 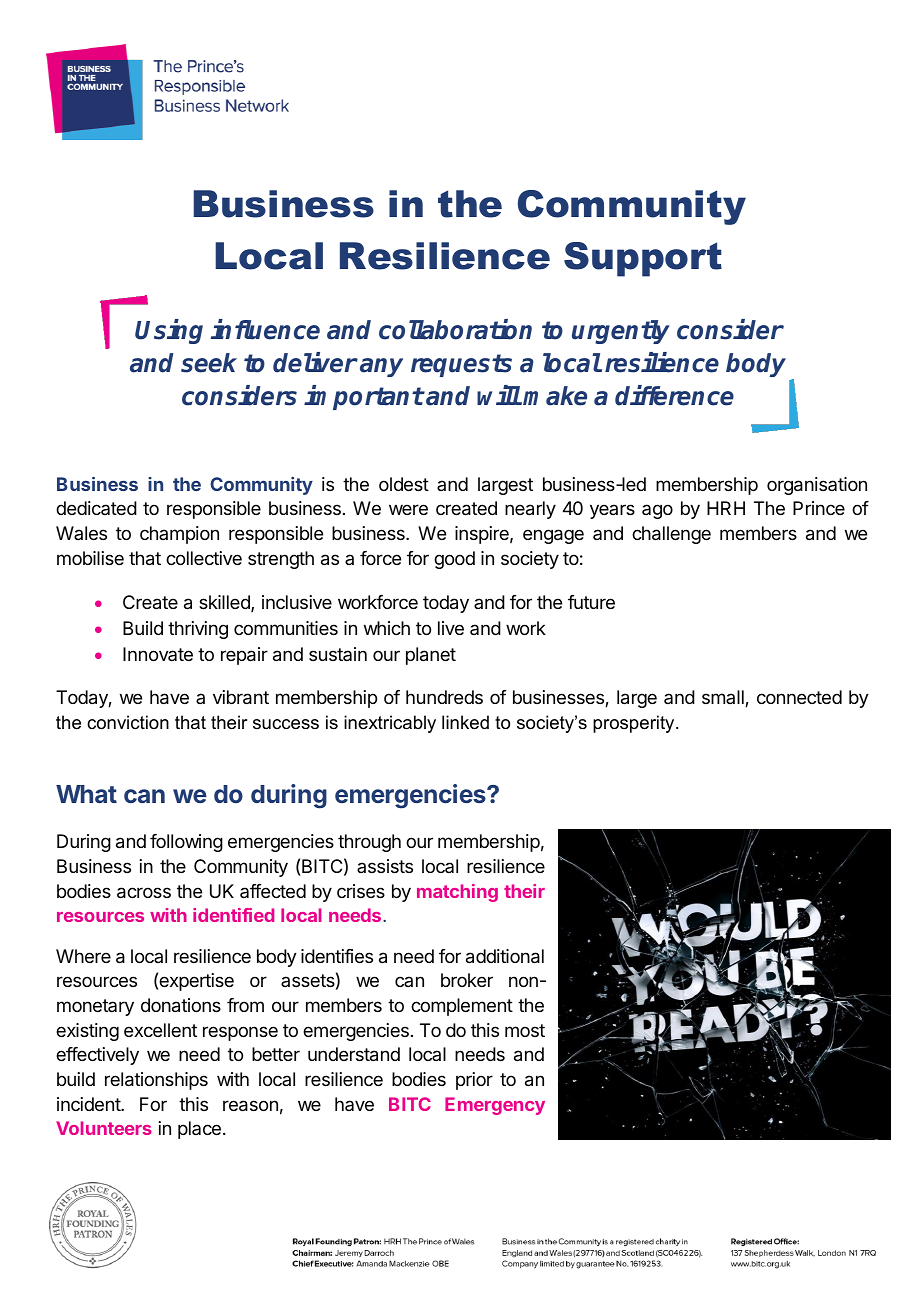 I want to click on collaboration, so click(x=455, y=329).
